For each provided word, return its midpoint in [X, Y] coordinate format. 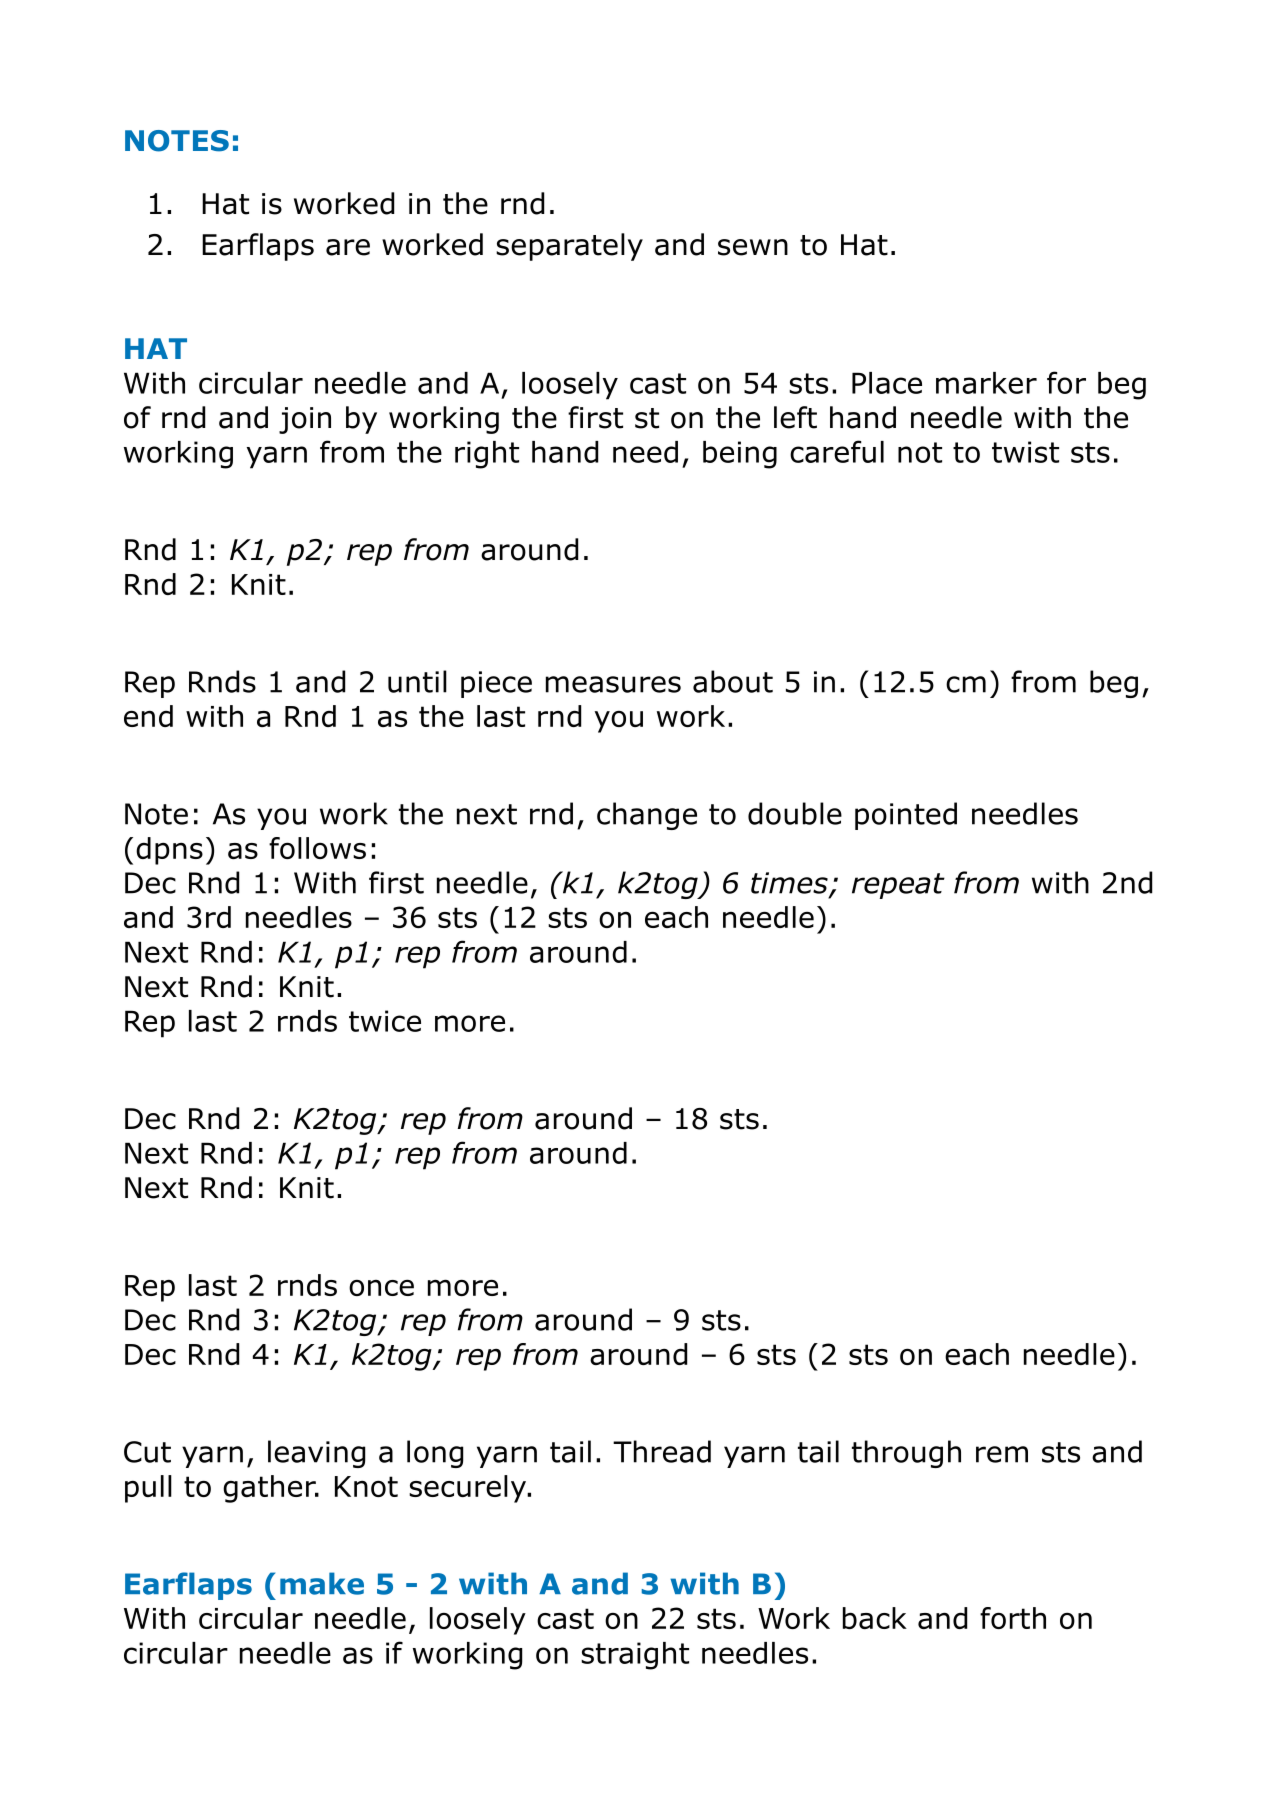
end [148, 716]
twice [385, 1021]
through [906, 1454]
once [381, 1287]
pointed [906, 816]
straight [635, 1656]
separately [569, 247]
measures [613, 684]
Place [887, 383]
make [322, 1583]
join [305, 420]
